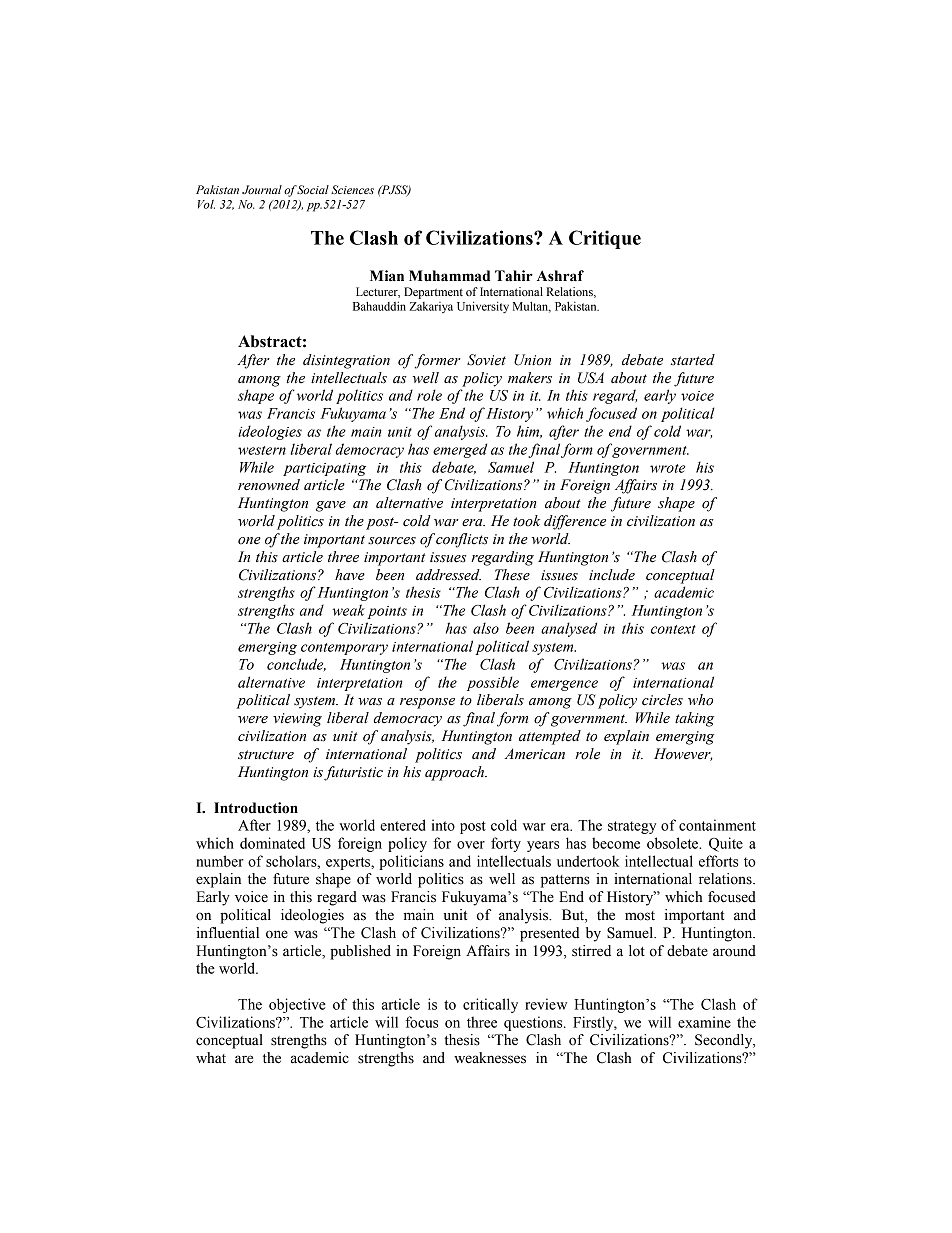 The image size is (952, 1233). Describe the element at coordinates (674, 843) in the screenshot. I see `obsolete` at that location.
